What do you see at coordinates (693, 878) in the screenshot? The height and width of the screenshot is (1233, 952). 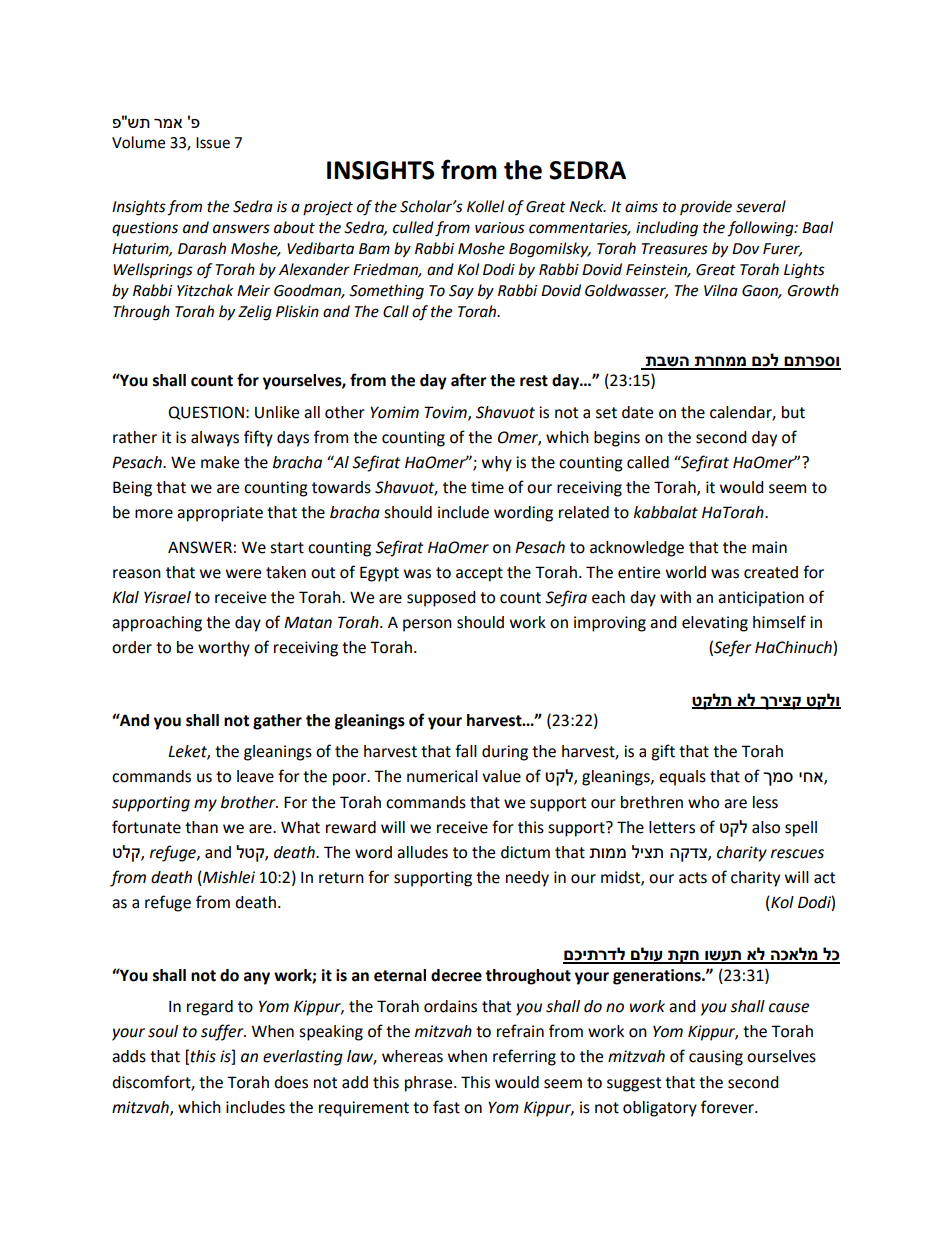 I see `acts` at bounding box center [693, 878].
